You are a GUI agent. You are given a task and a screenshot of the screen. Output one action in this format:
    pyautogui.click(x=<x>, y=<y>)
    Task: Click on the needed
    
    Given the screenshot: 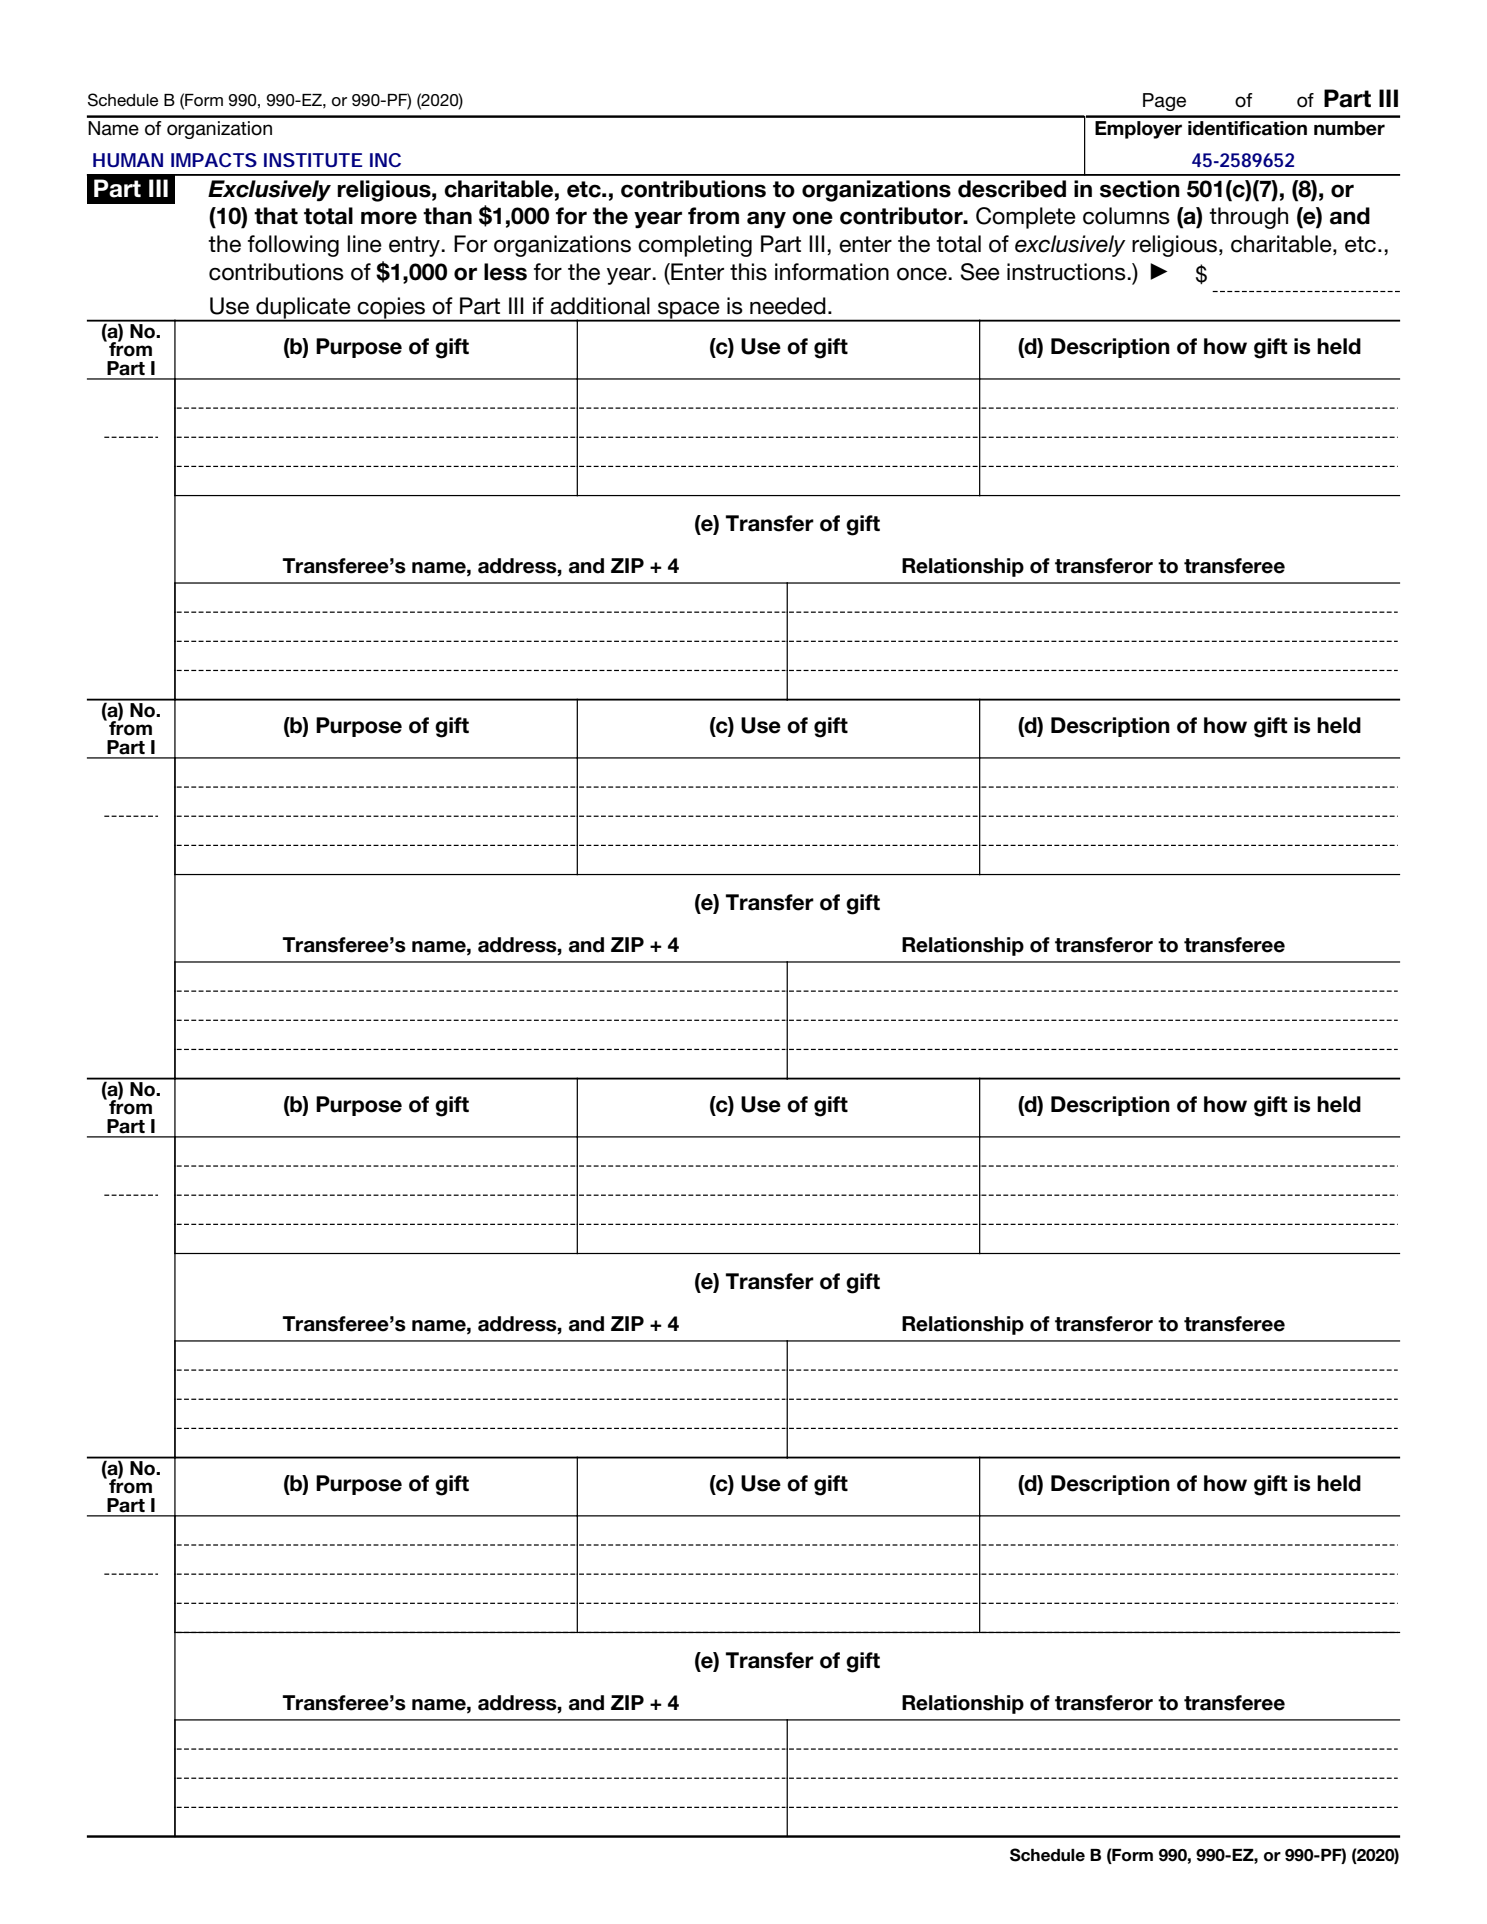 What is the action you would take?
    pyautogui.click(x=788, y=306)
